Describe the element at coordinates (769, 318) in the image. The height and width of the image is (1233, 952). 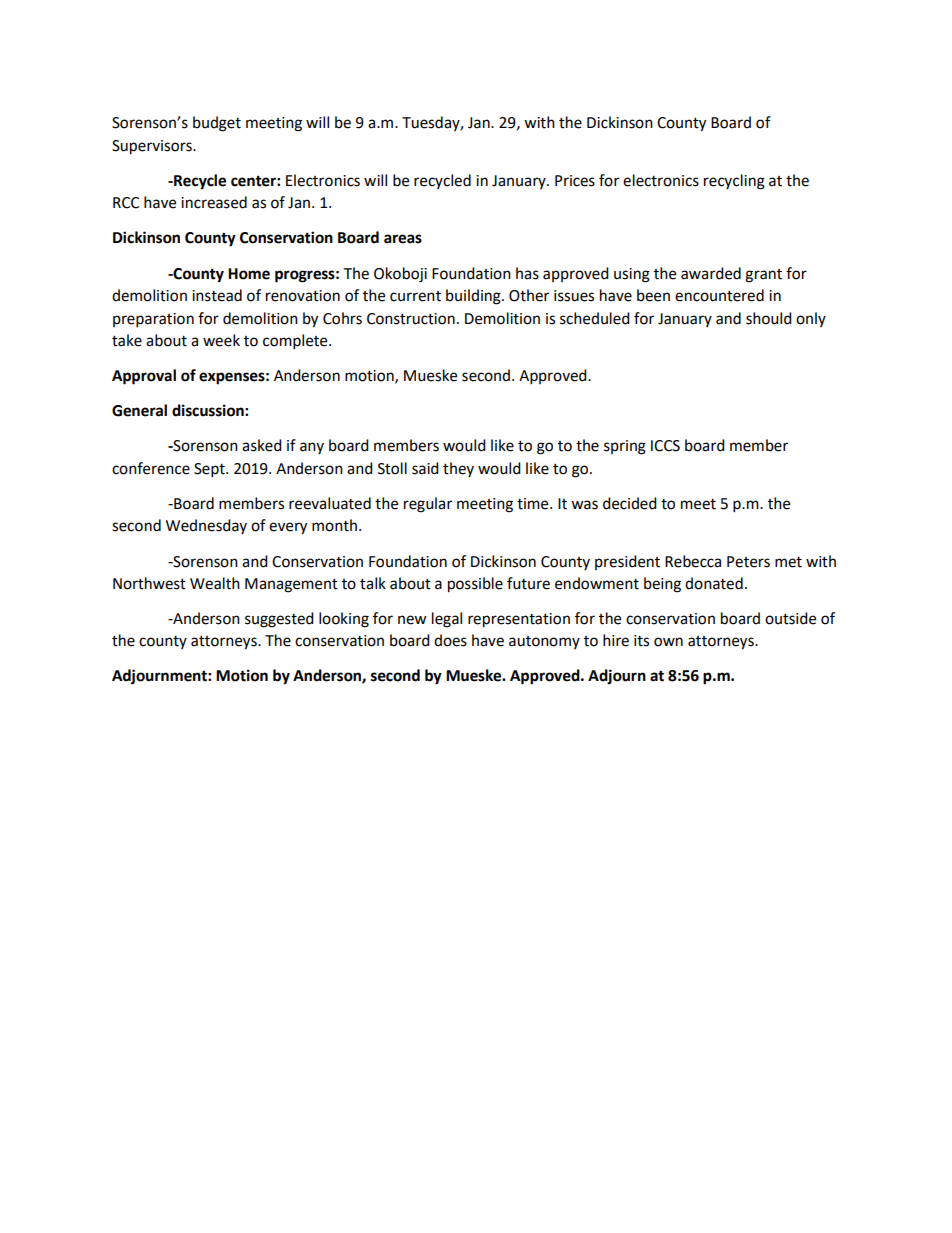
I see `should` at that location.
